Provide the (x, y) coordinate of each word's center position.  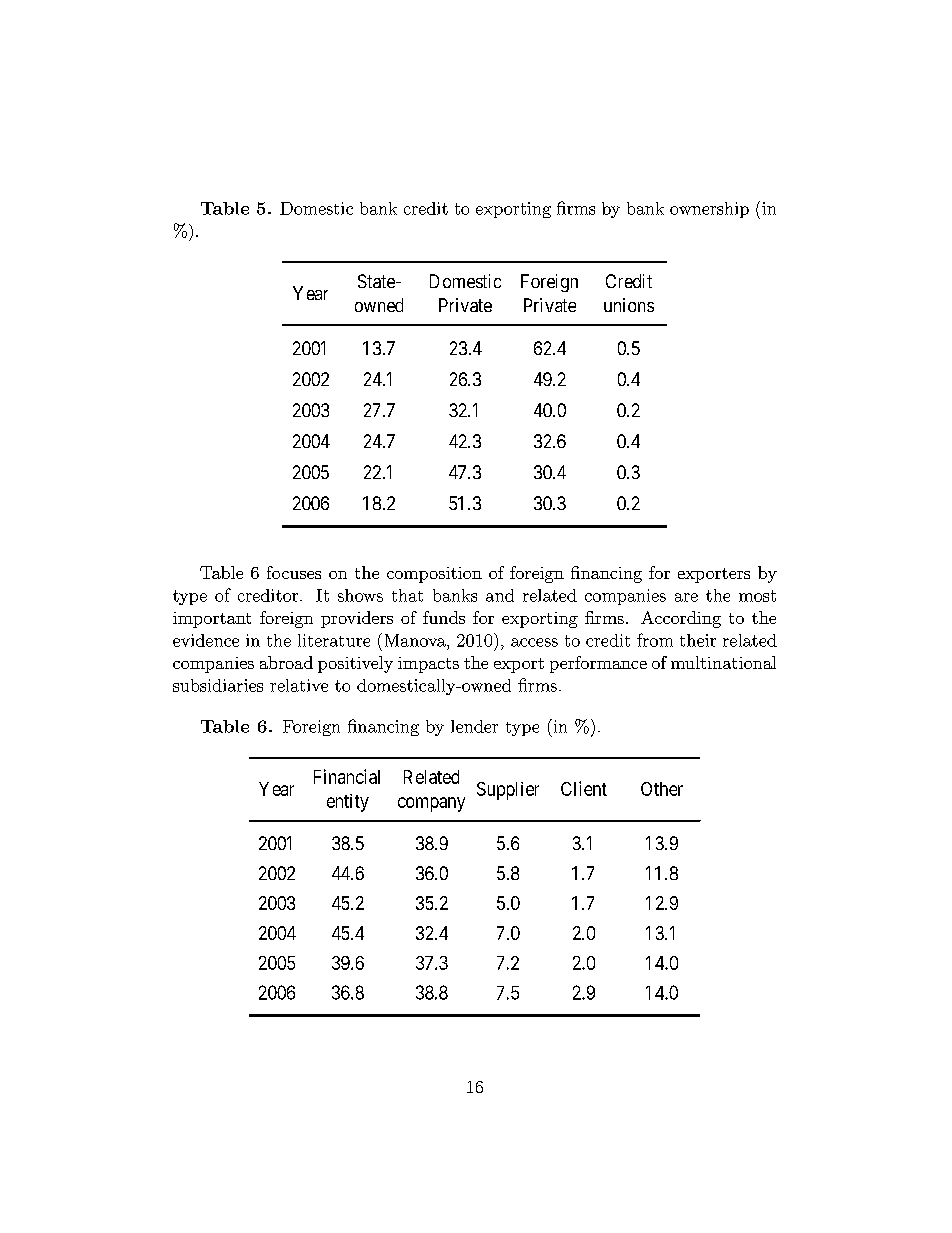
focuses (294, 572)
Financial (347, 776)
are (686, 597)
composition (434, 575)
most (757, 596)
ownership (709, 210)
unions (629, 305)
